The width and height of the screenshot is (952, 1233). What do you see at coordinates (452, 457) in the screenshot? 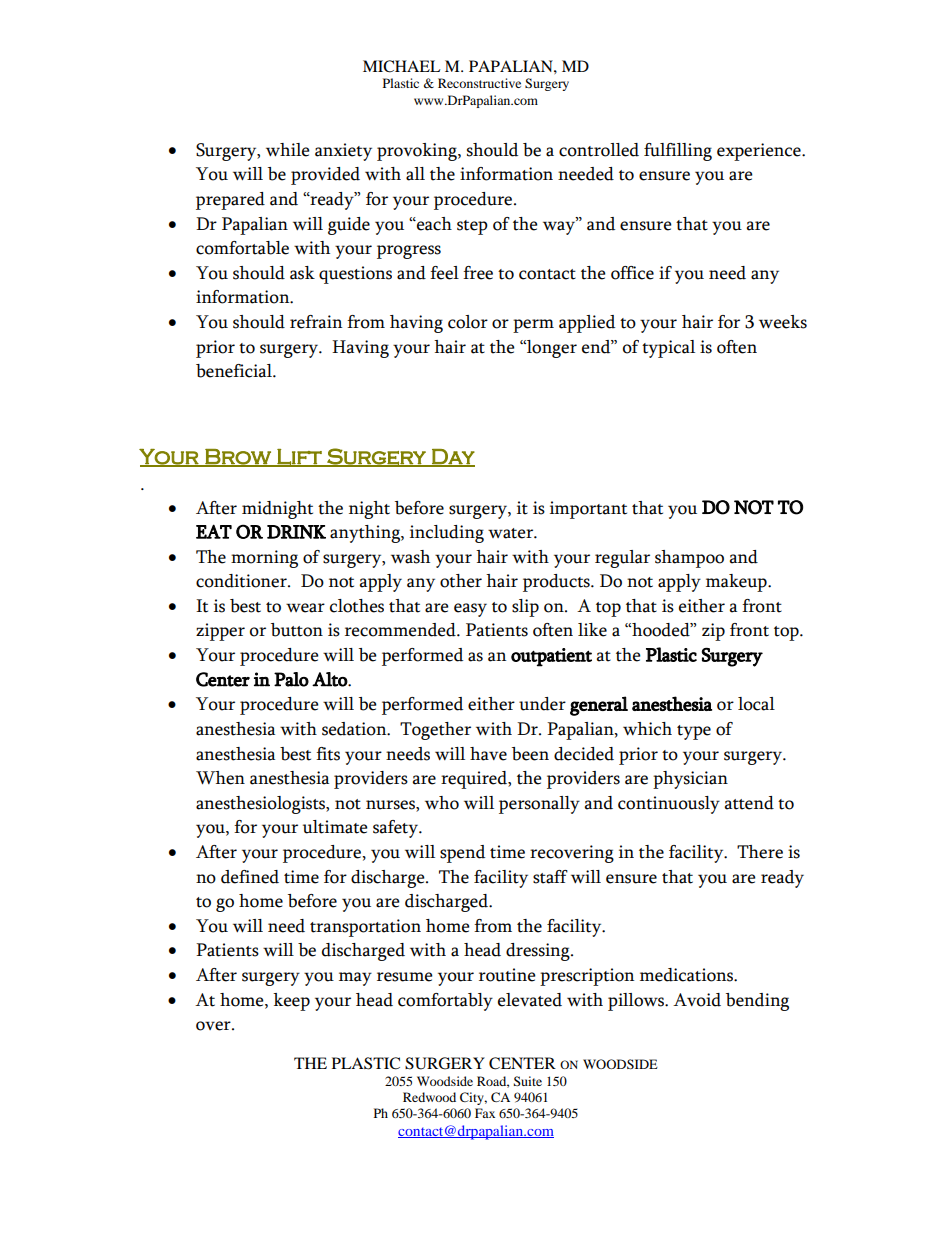
I see `Day` at bounding box center [452, 457].
